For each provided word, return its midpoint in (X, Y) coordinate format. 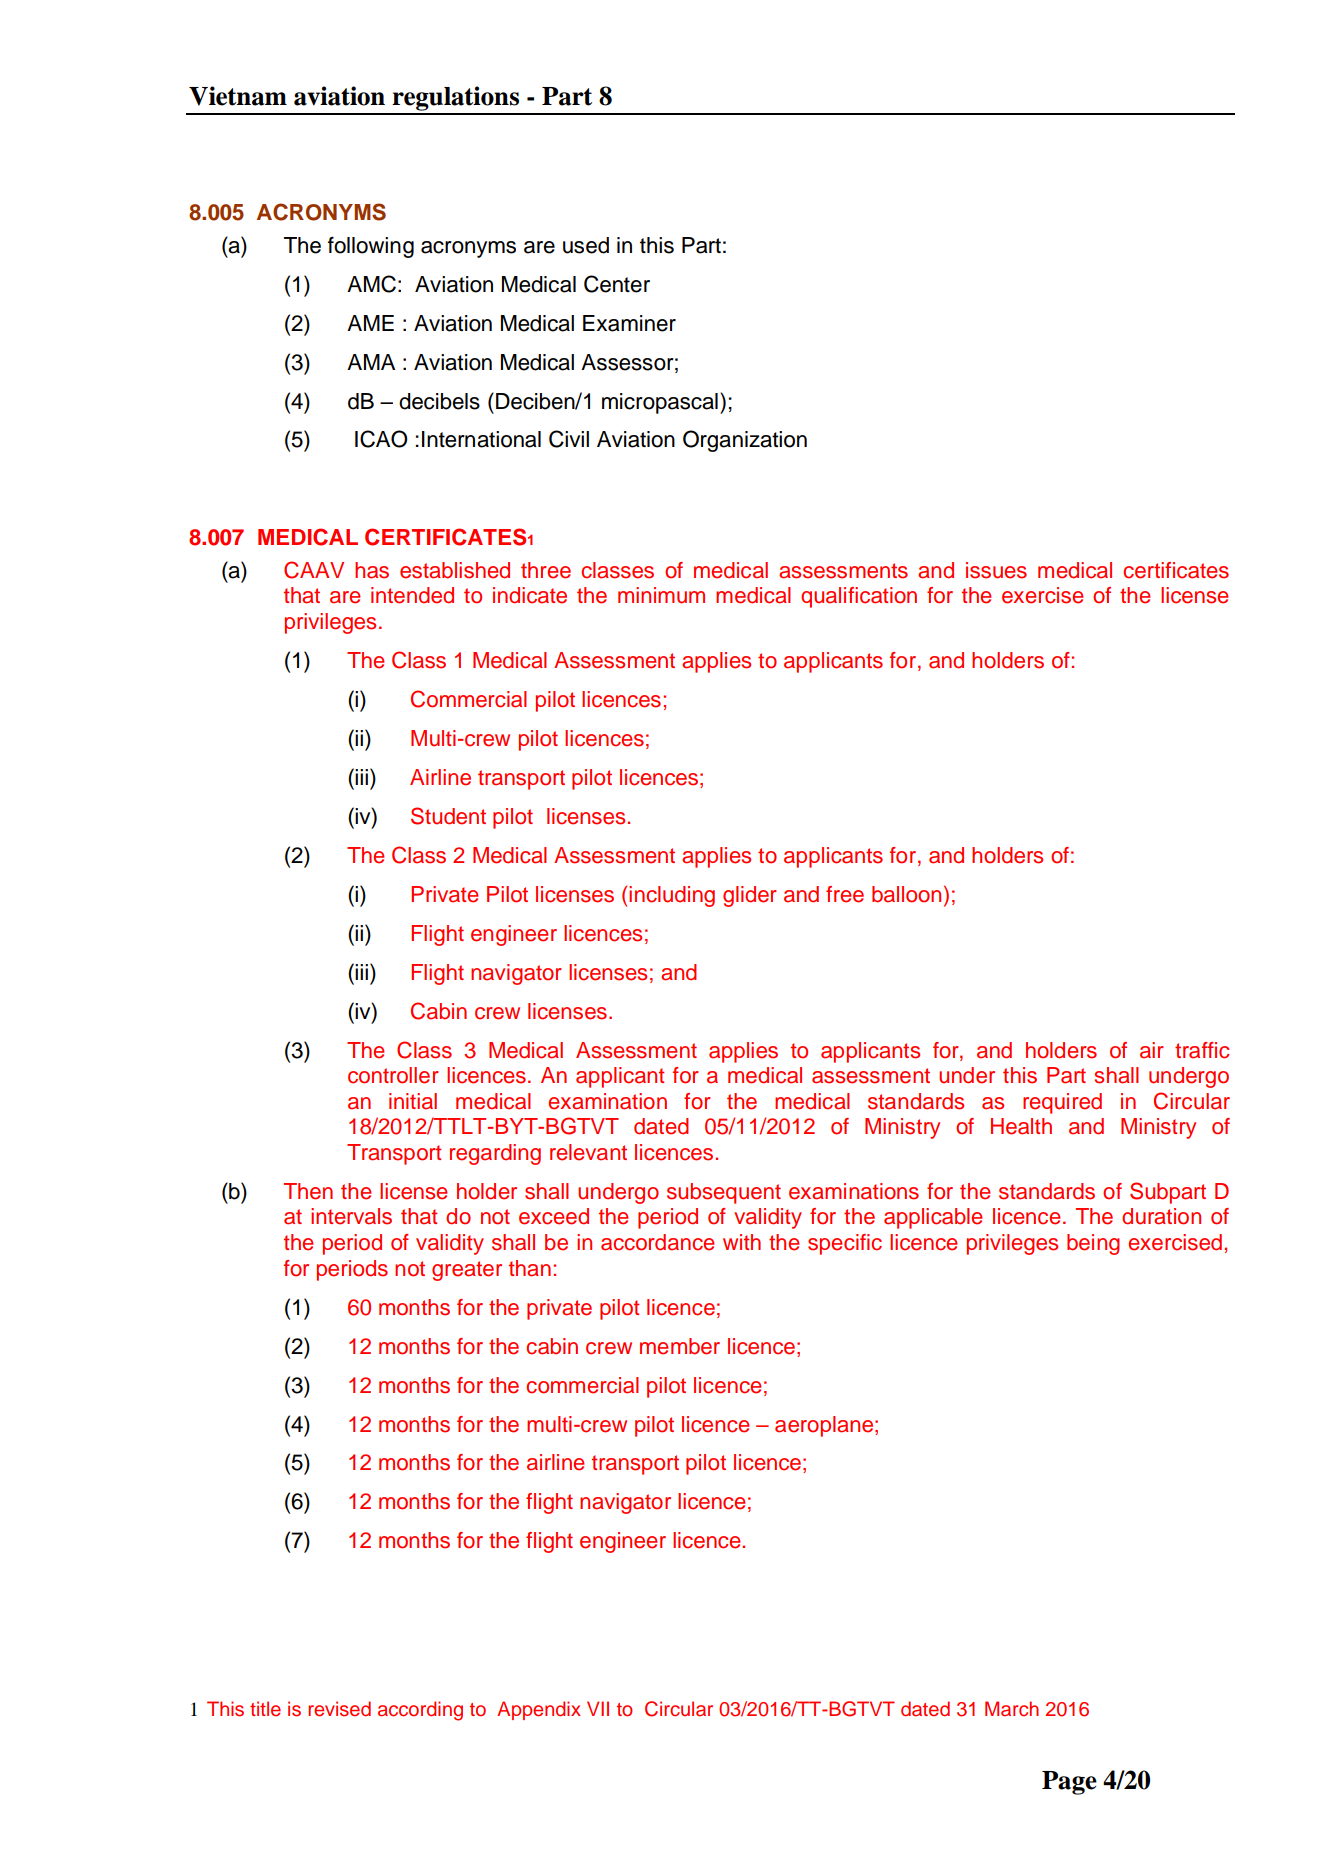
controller (393, 1075)
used (586, 245)
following (371, 247)
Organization (745, 441)
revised (339, 1709)
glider (750, 896)
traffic (1202, 1050)
